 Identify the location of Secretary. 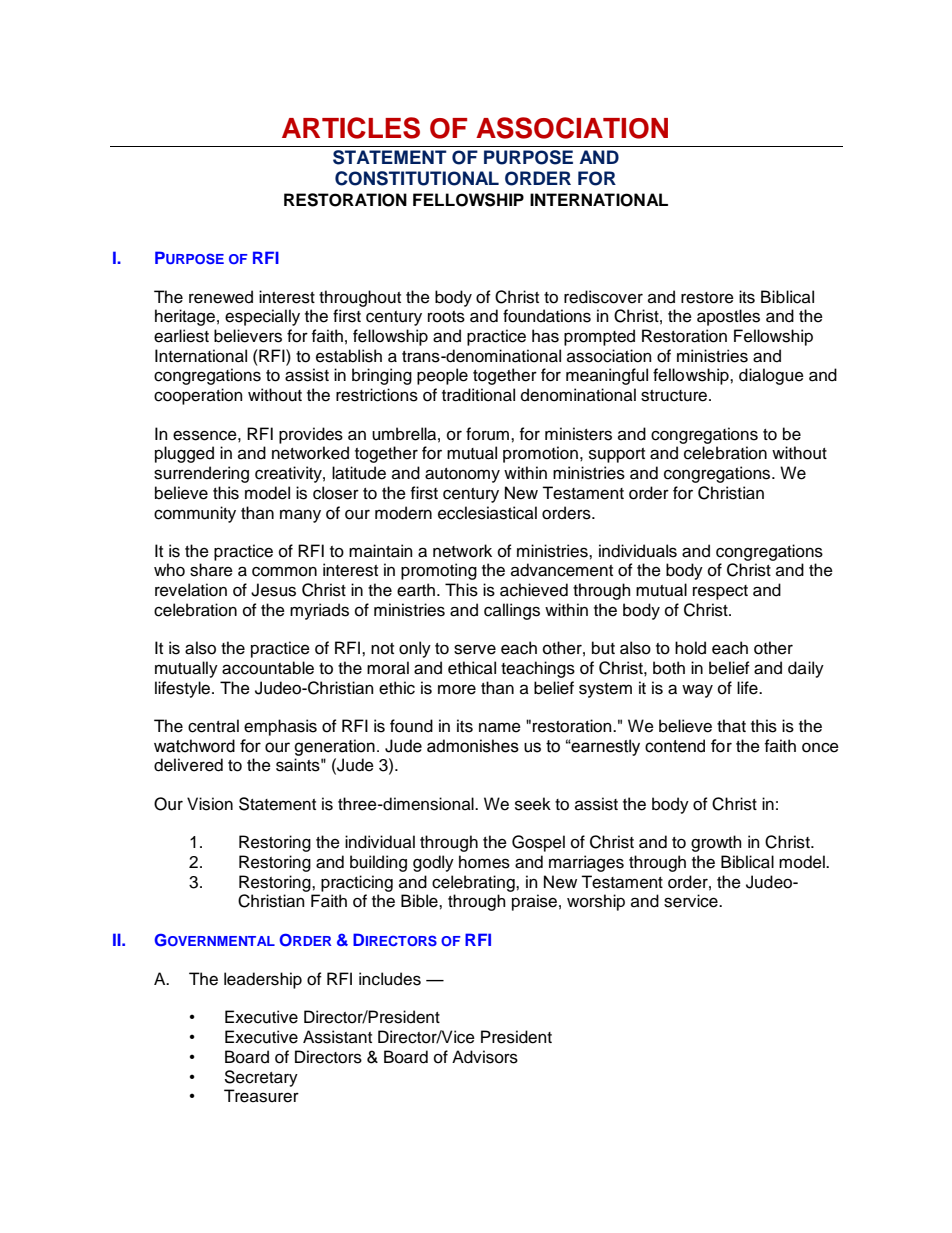
(261, 1078).
